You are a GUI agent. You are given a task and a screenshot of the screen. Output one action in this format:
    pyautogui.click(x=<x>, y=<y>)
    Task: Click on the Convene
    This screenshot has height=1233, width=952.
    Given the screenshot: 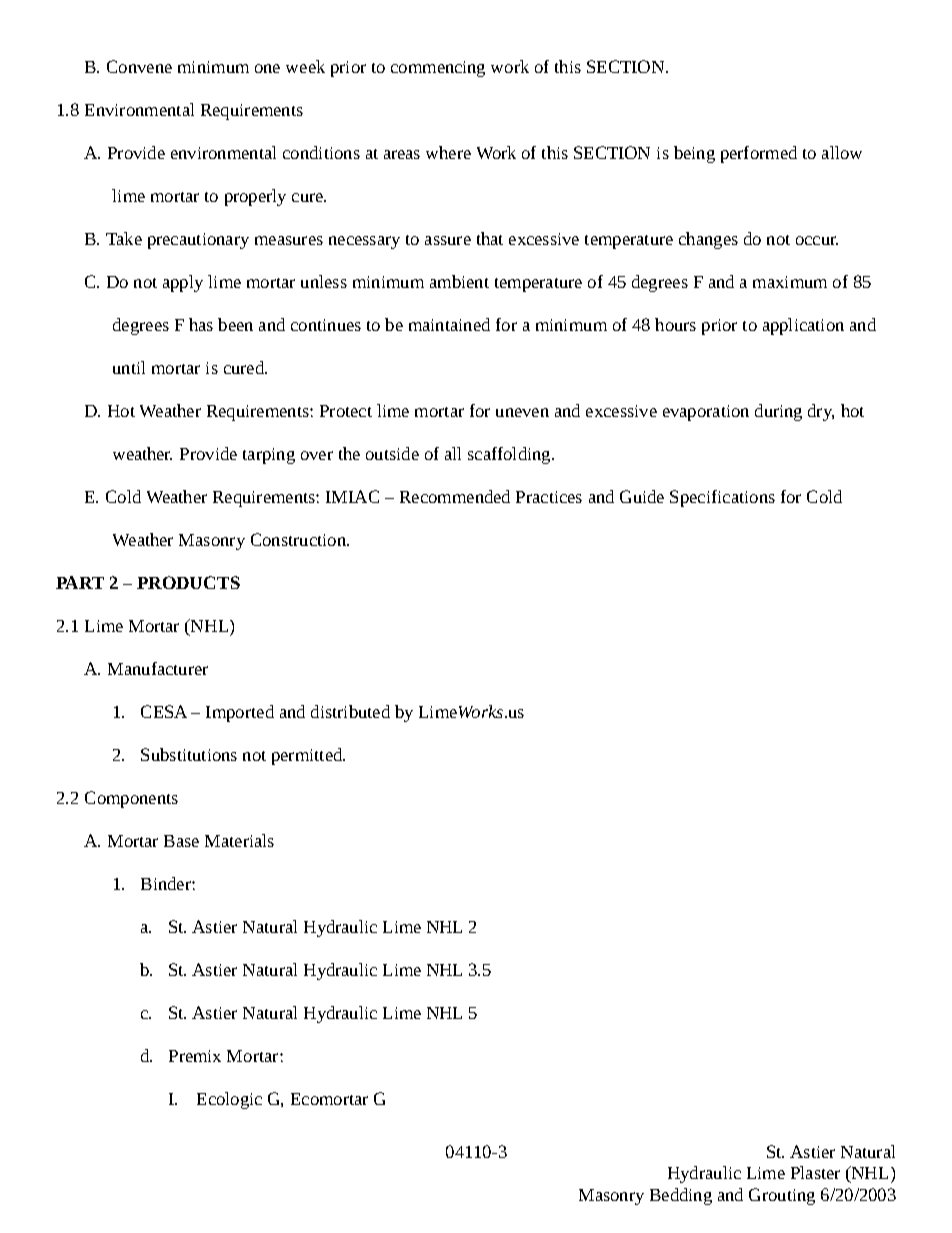 What is the action you would take?
    pyautogui.click(x=139, y=66)
